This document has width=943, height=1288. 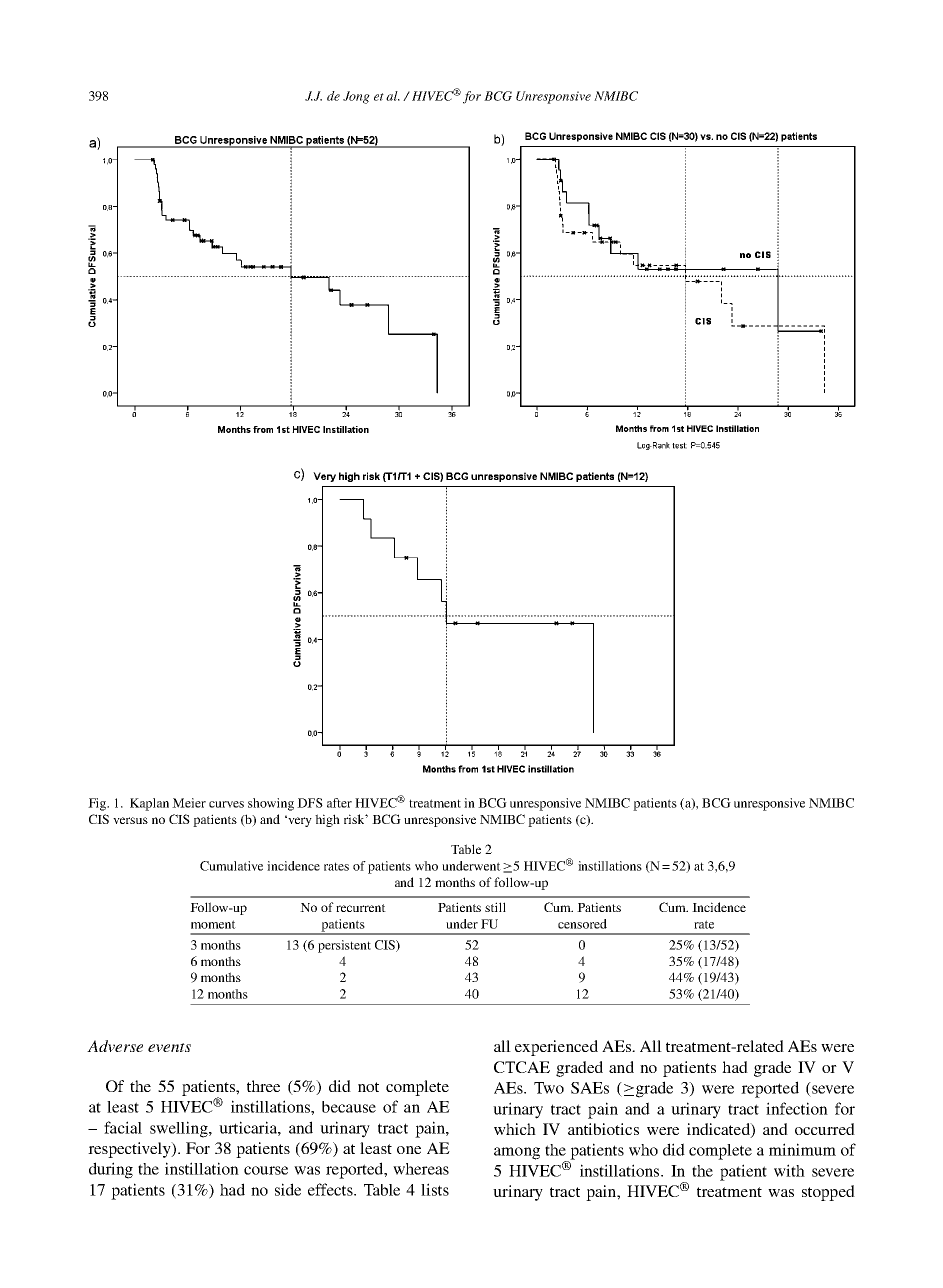 I want to click on censored, so click(x=582, y=924).
